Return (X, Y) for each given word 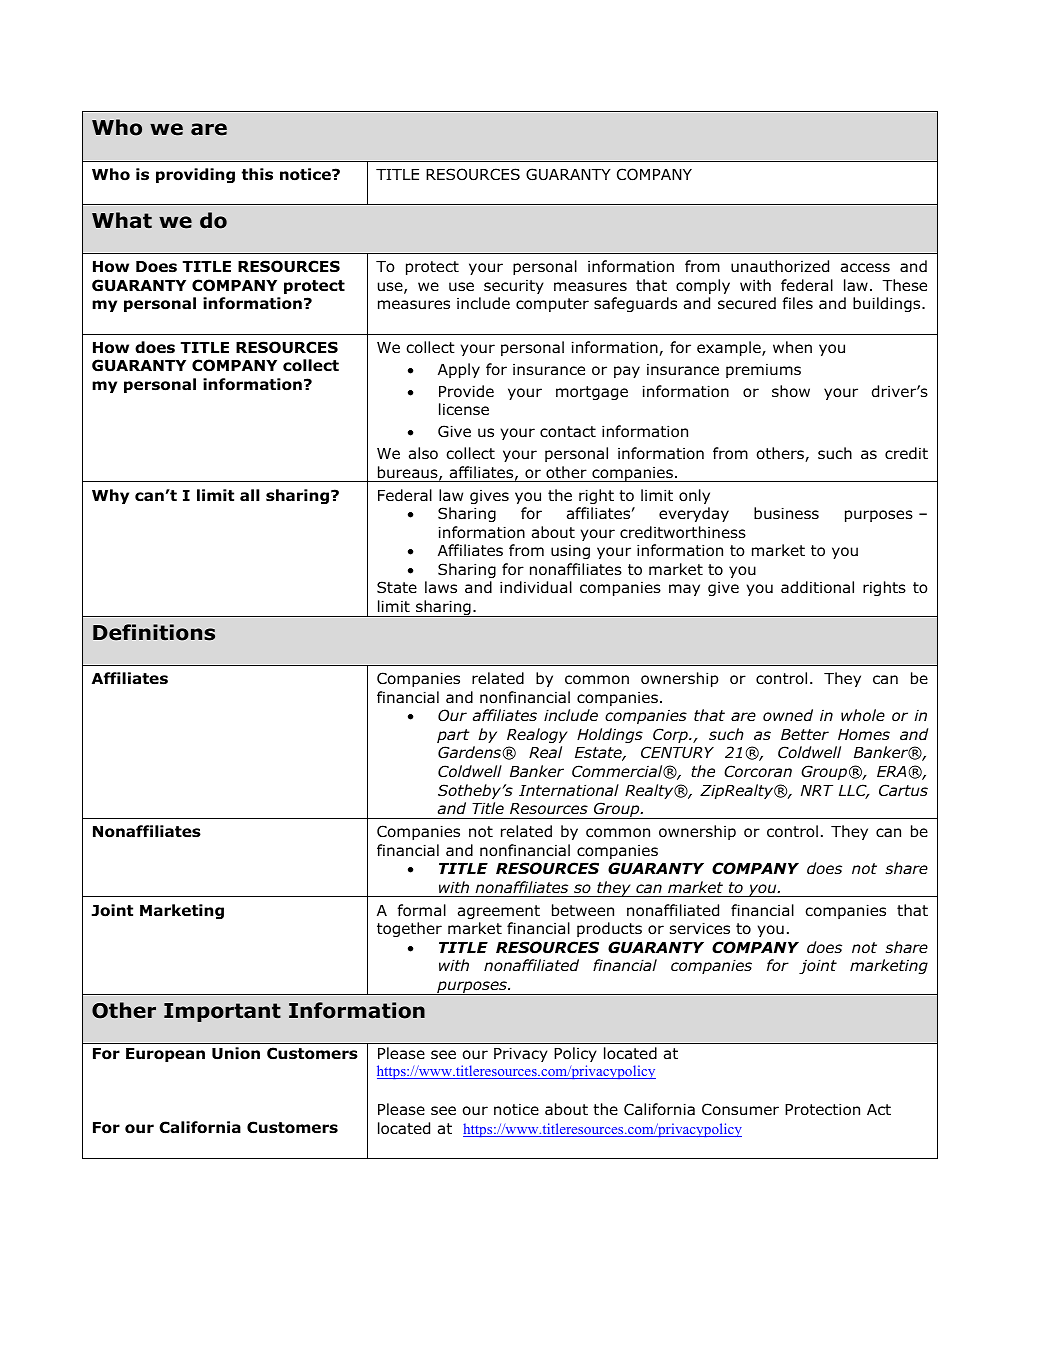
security (514, 287)
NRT (817, 790)
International (569, 790)
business (786, 513)
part (453, 736)
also (423, 453)
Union (236, 1053)
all (250, 495)
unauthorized (780, 266)
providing (195, 175)
